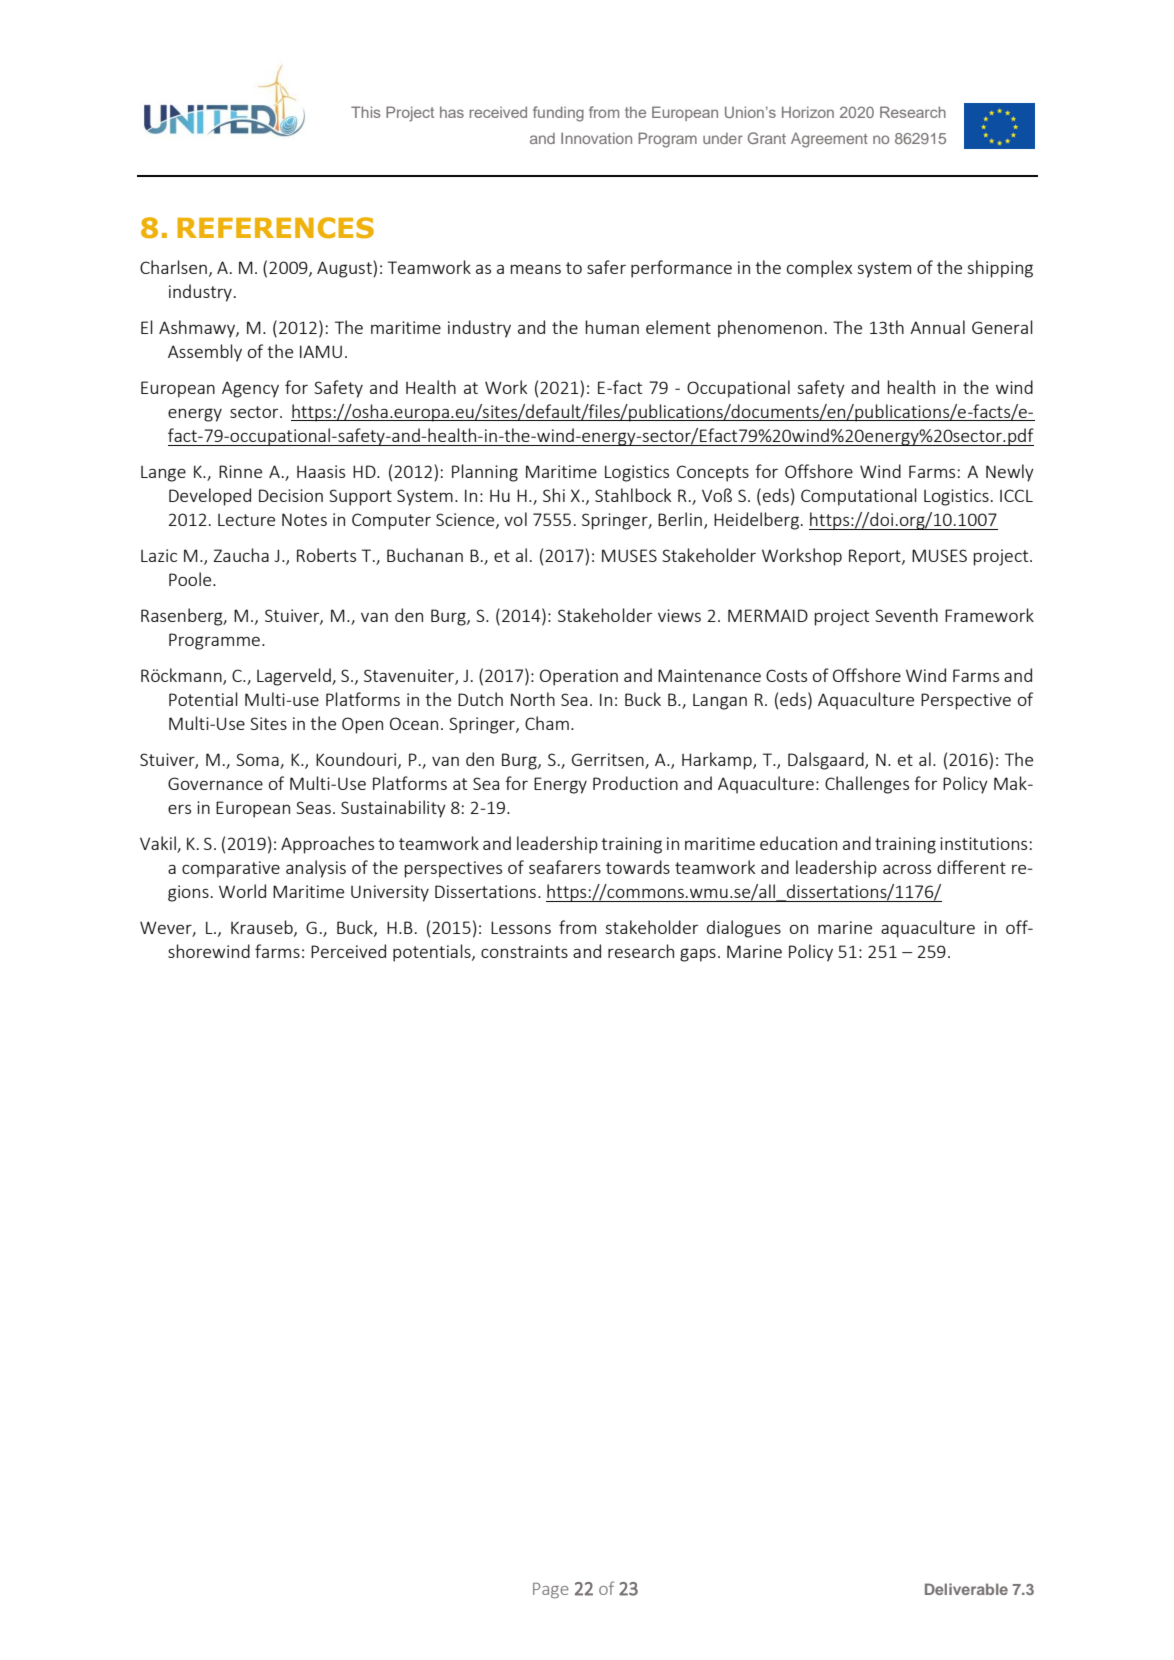  What do you see at coordinates (579, 677) in the page?
I see `Operation` at bounding box center [579, 677].
